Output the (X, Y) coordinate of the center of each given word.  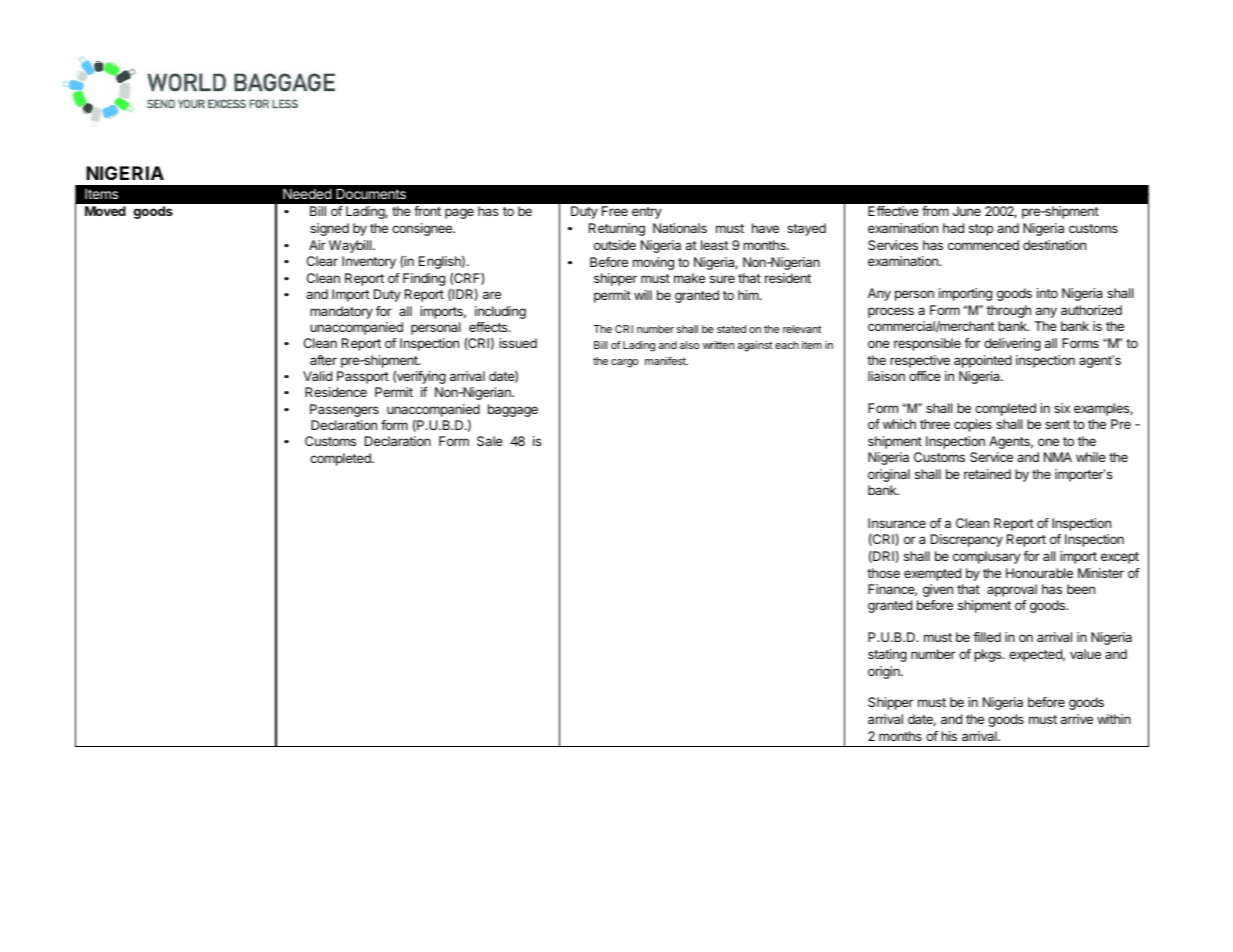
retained (987, 474)
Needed (307, 194)
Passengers (344, 410)
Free (615, 211)
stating (887, 655)
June (967, 211)
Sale (490, 441)
